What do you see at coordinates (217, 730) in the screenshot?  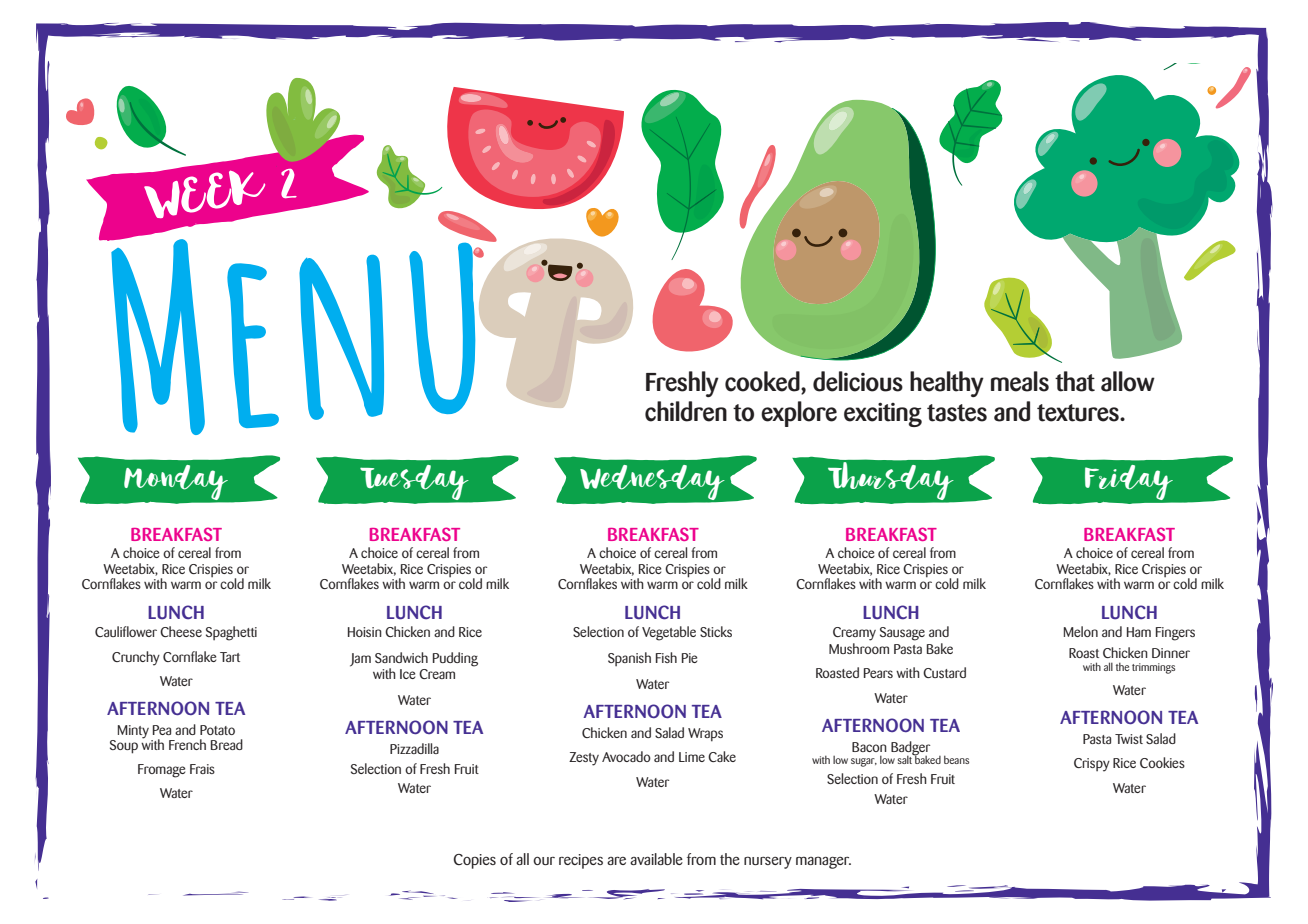 I see `Potato` at bounding box center [217, 730].
